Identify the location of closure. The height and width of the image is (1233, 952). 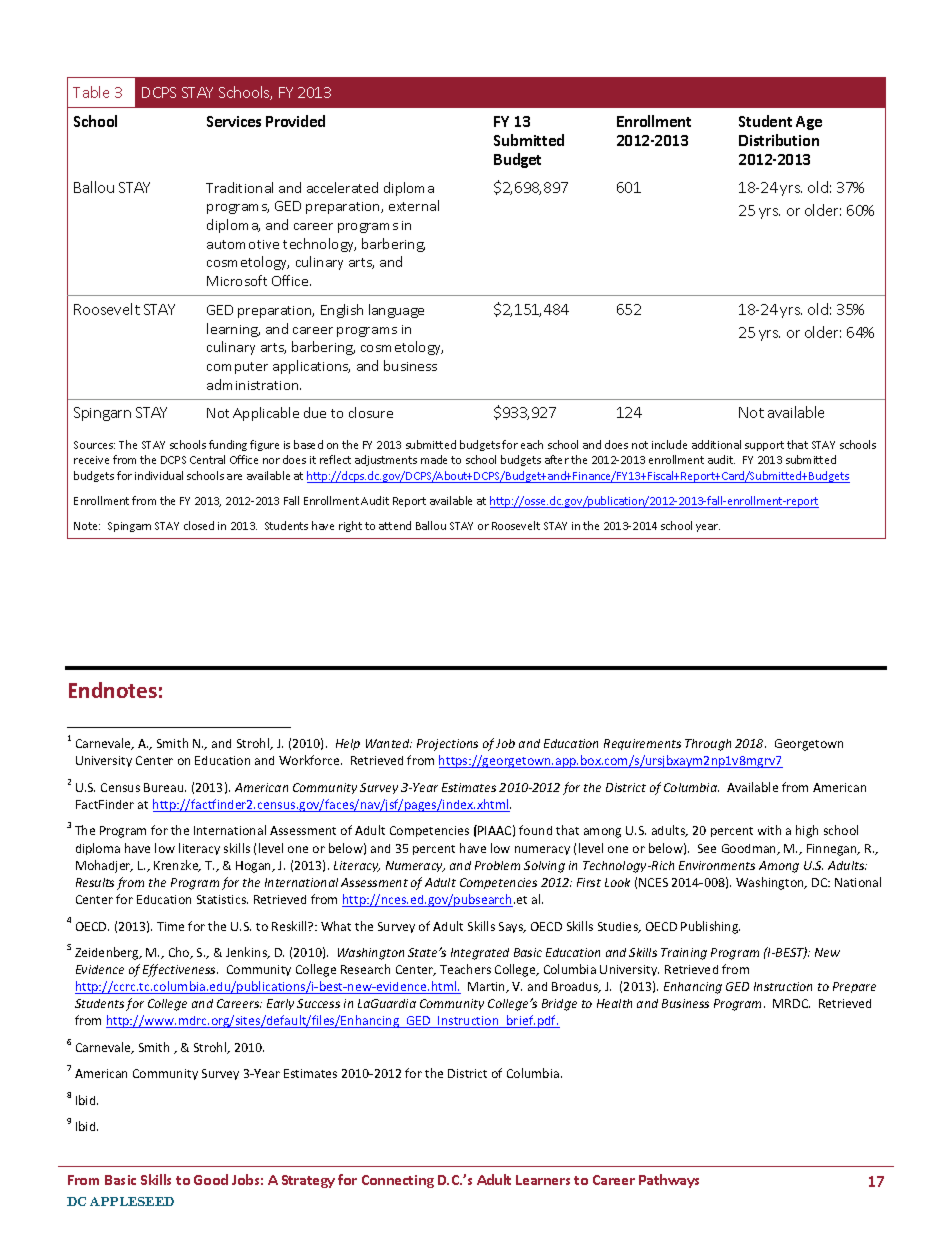
(371, 412).
